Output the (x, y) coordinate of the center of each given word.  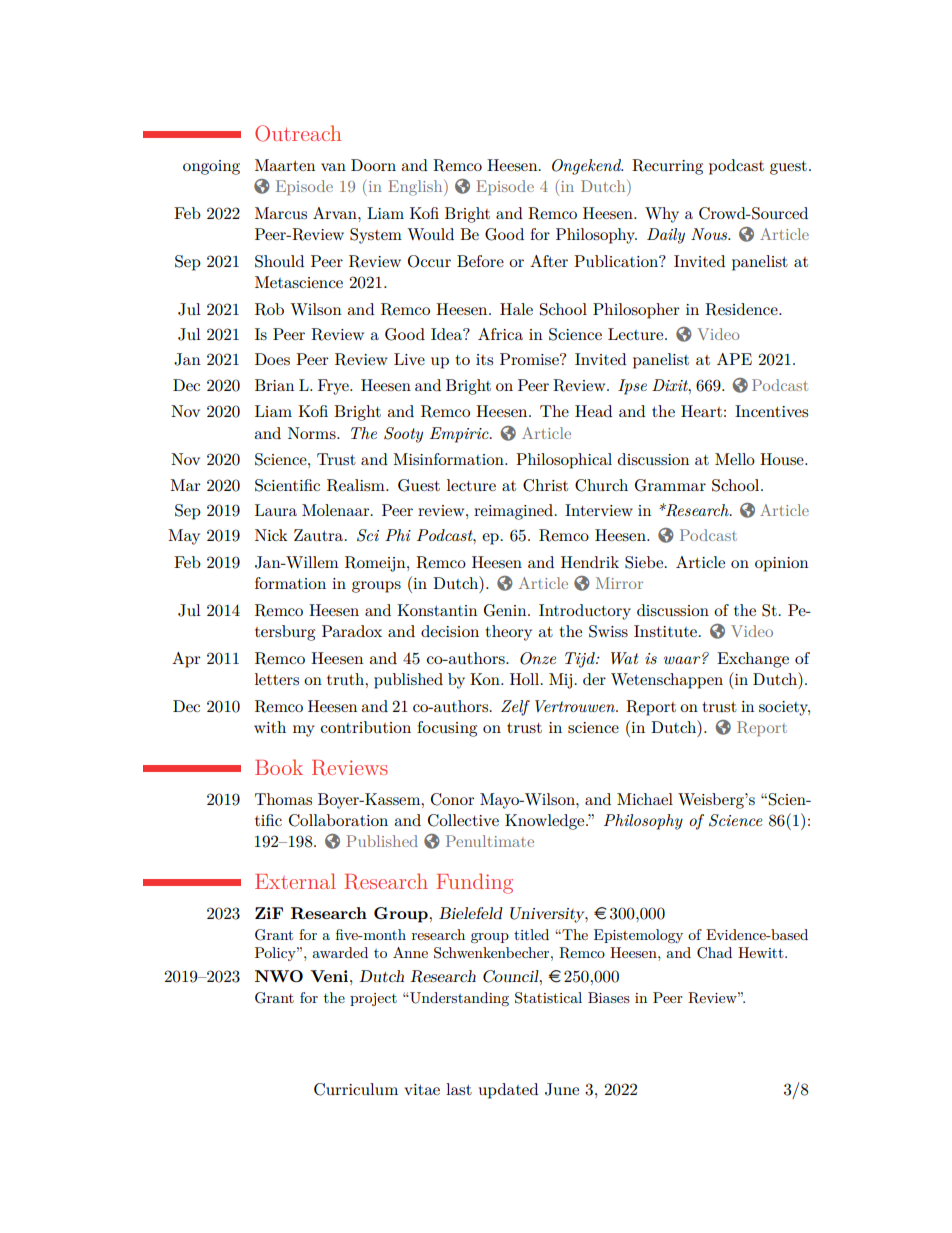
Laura (276, 510)
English (416, 188)
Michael (645, 799)
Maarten (285, 165)
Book (279, 767)
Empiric (460, 435)
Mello (735, 459)
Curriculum (356, 1089)
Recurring (667, 167)
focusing (447, 729)
